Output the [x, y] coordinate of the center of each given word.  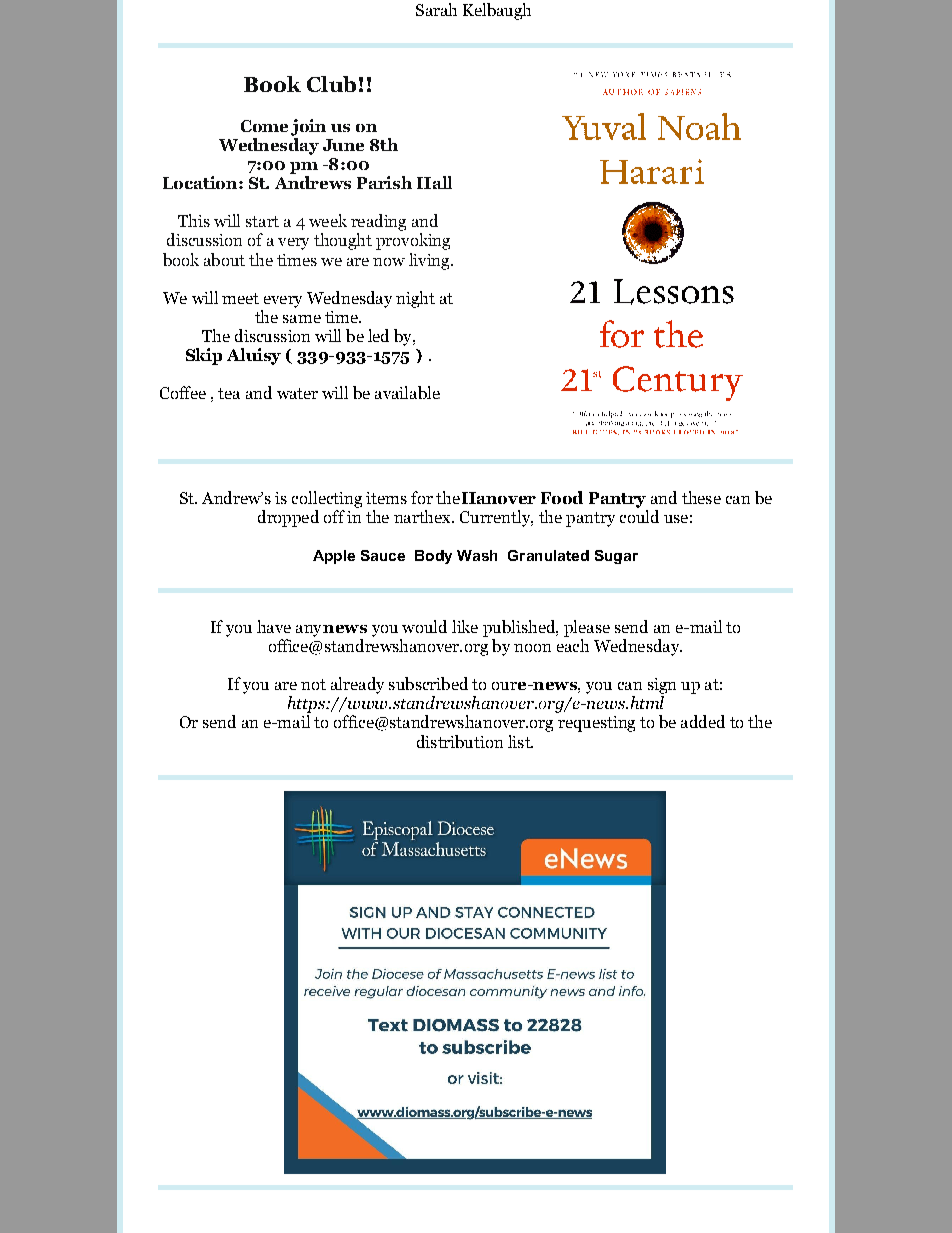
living [430, 261]
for [422, 497]
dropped [288, 518]
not [313, 684]
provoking [413, 241]
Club [331, 84]
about [224, 259]
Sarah [436, 9]
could [639, 515]
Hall [434, 182]
